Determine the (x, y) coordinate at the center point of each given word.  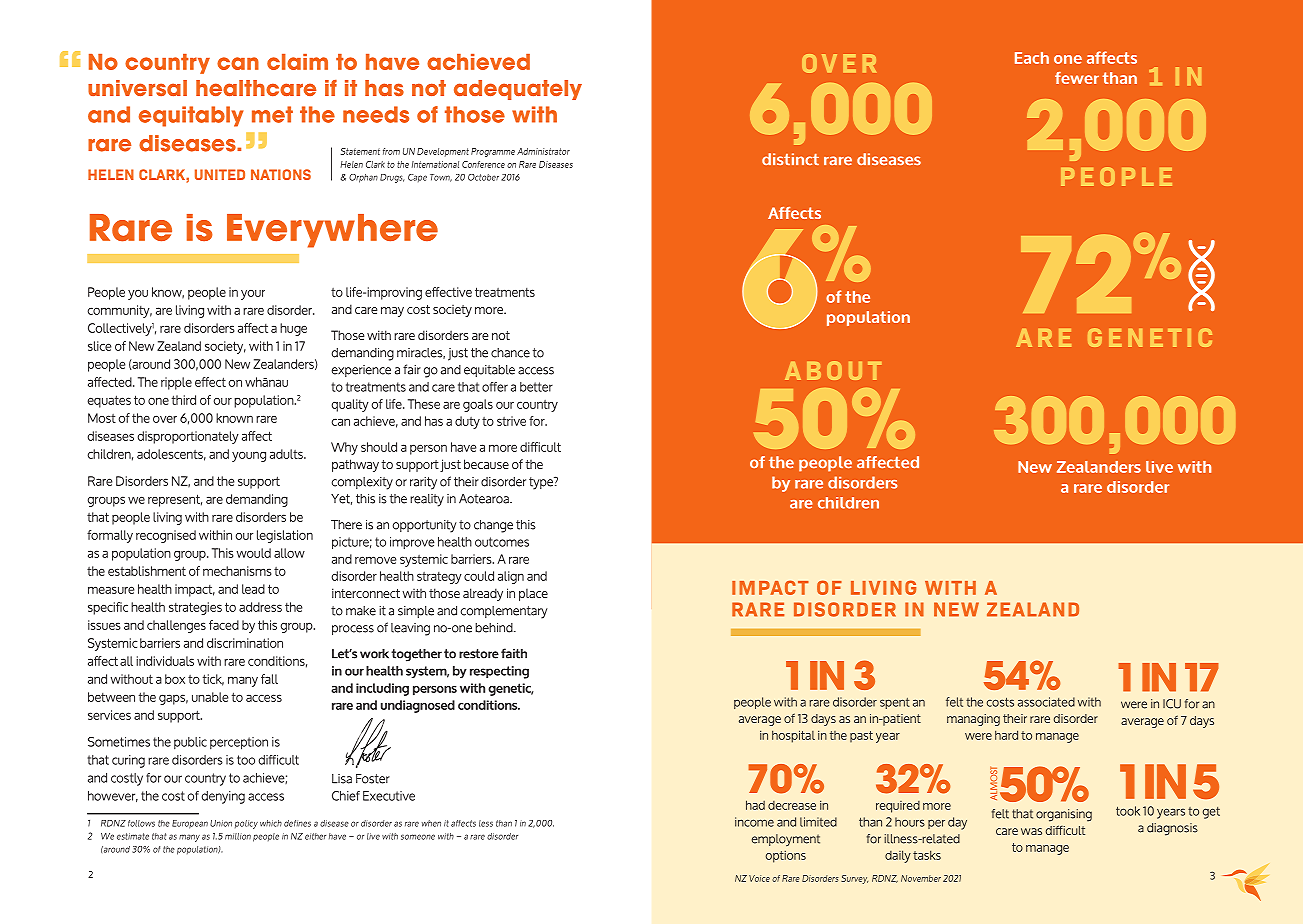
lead (253, 589)
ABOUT (833, 370)
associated (1046, 702)
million (238, 836)
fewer (1077, 78)
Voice (759, 878)
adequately (518, 90)
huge (293, 329)
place (533, 594)
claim (297, 62)
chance (510, 353)
